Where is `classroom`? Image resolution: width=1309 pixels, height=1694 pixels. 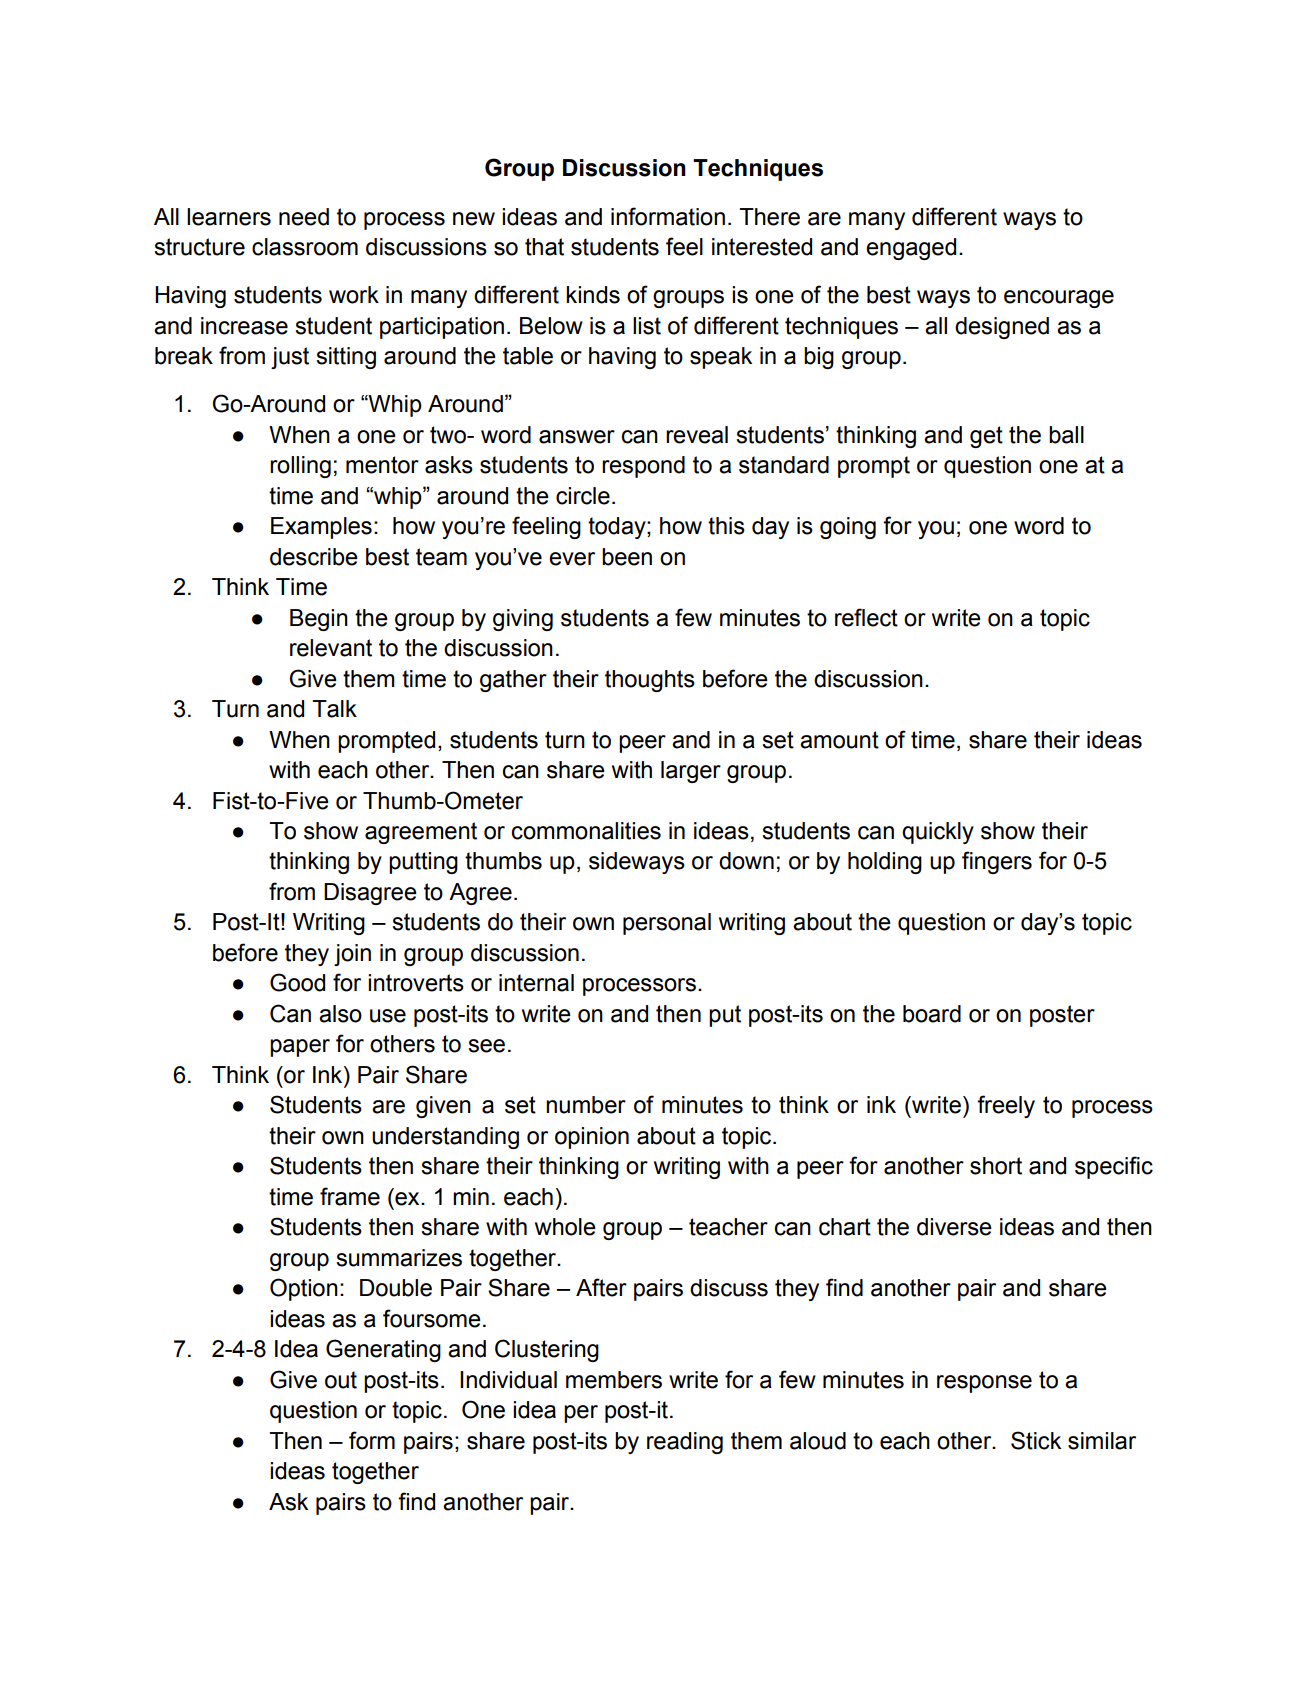
classroom is located at coordinates (305, 247).
